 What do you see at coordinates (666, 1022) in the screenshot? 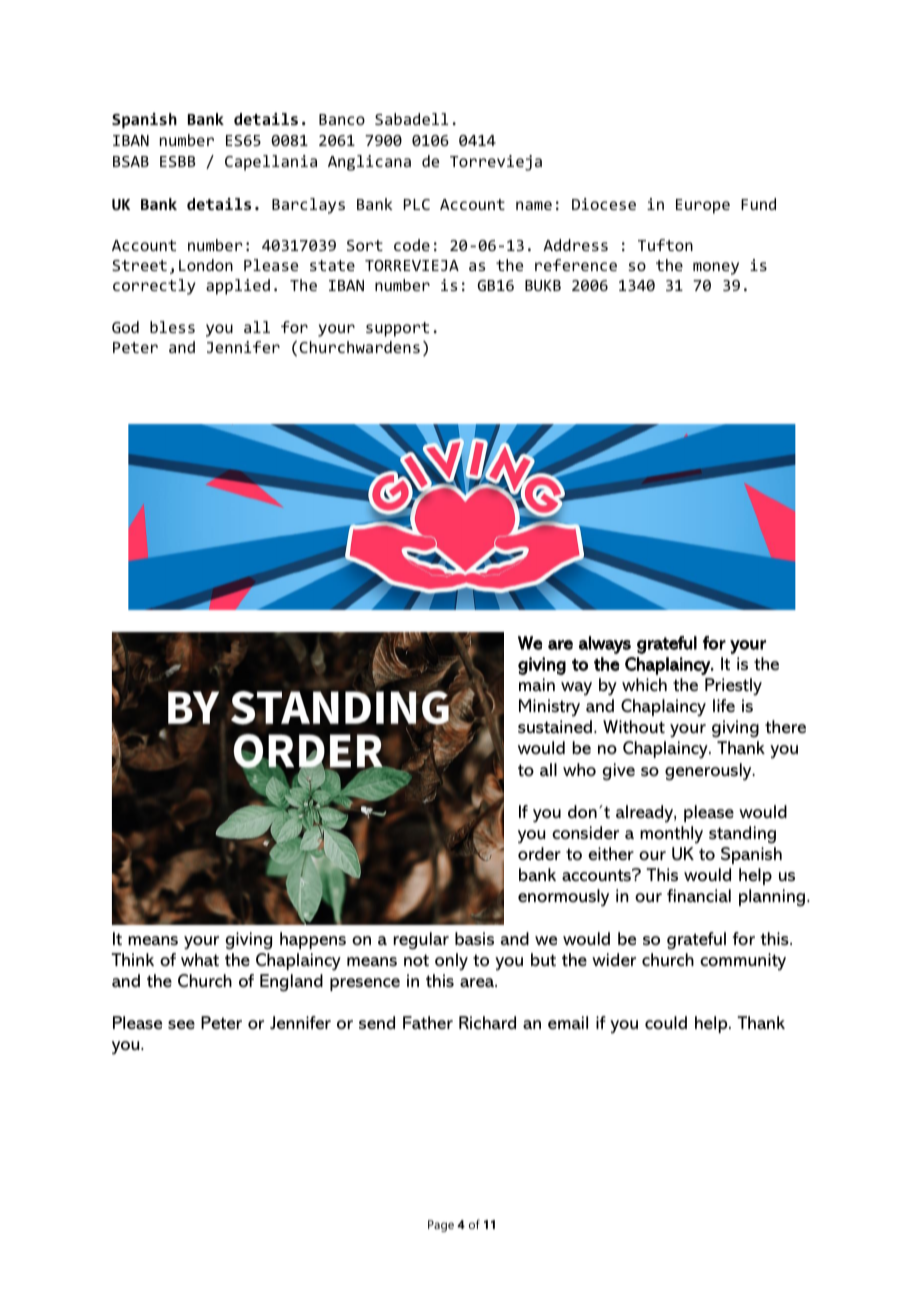
I see `could` at bounding box center [666, 1022].
